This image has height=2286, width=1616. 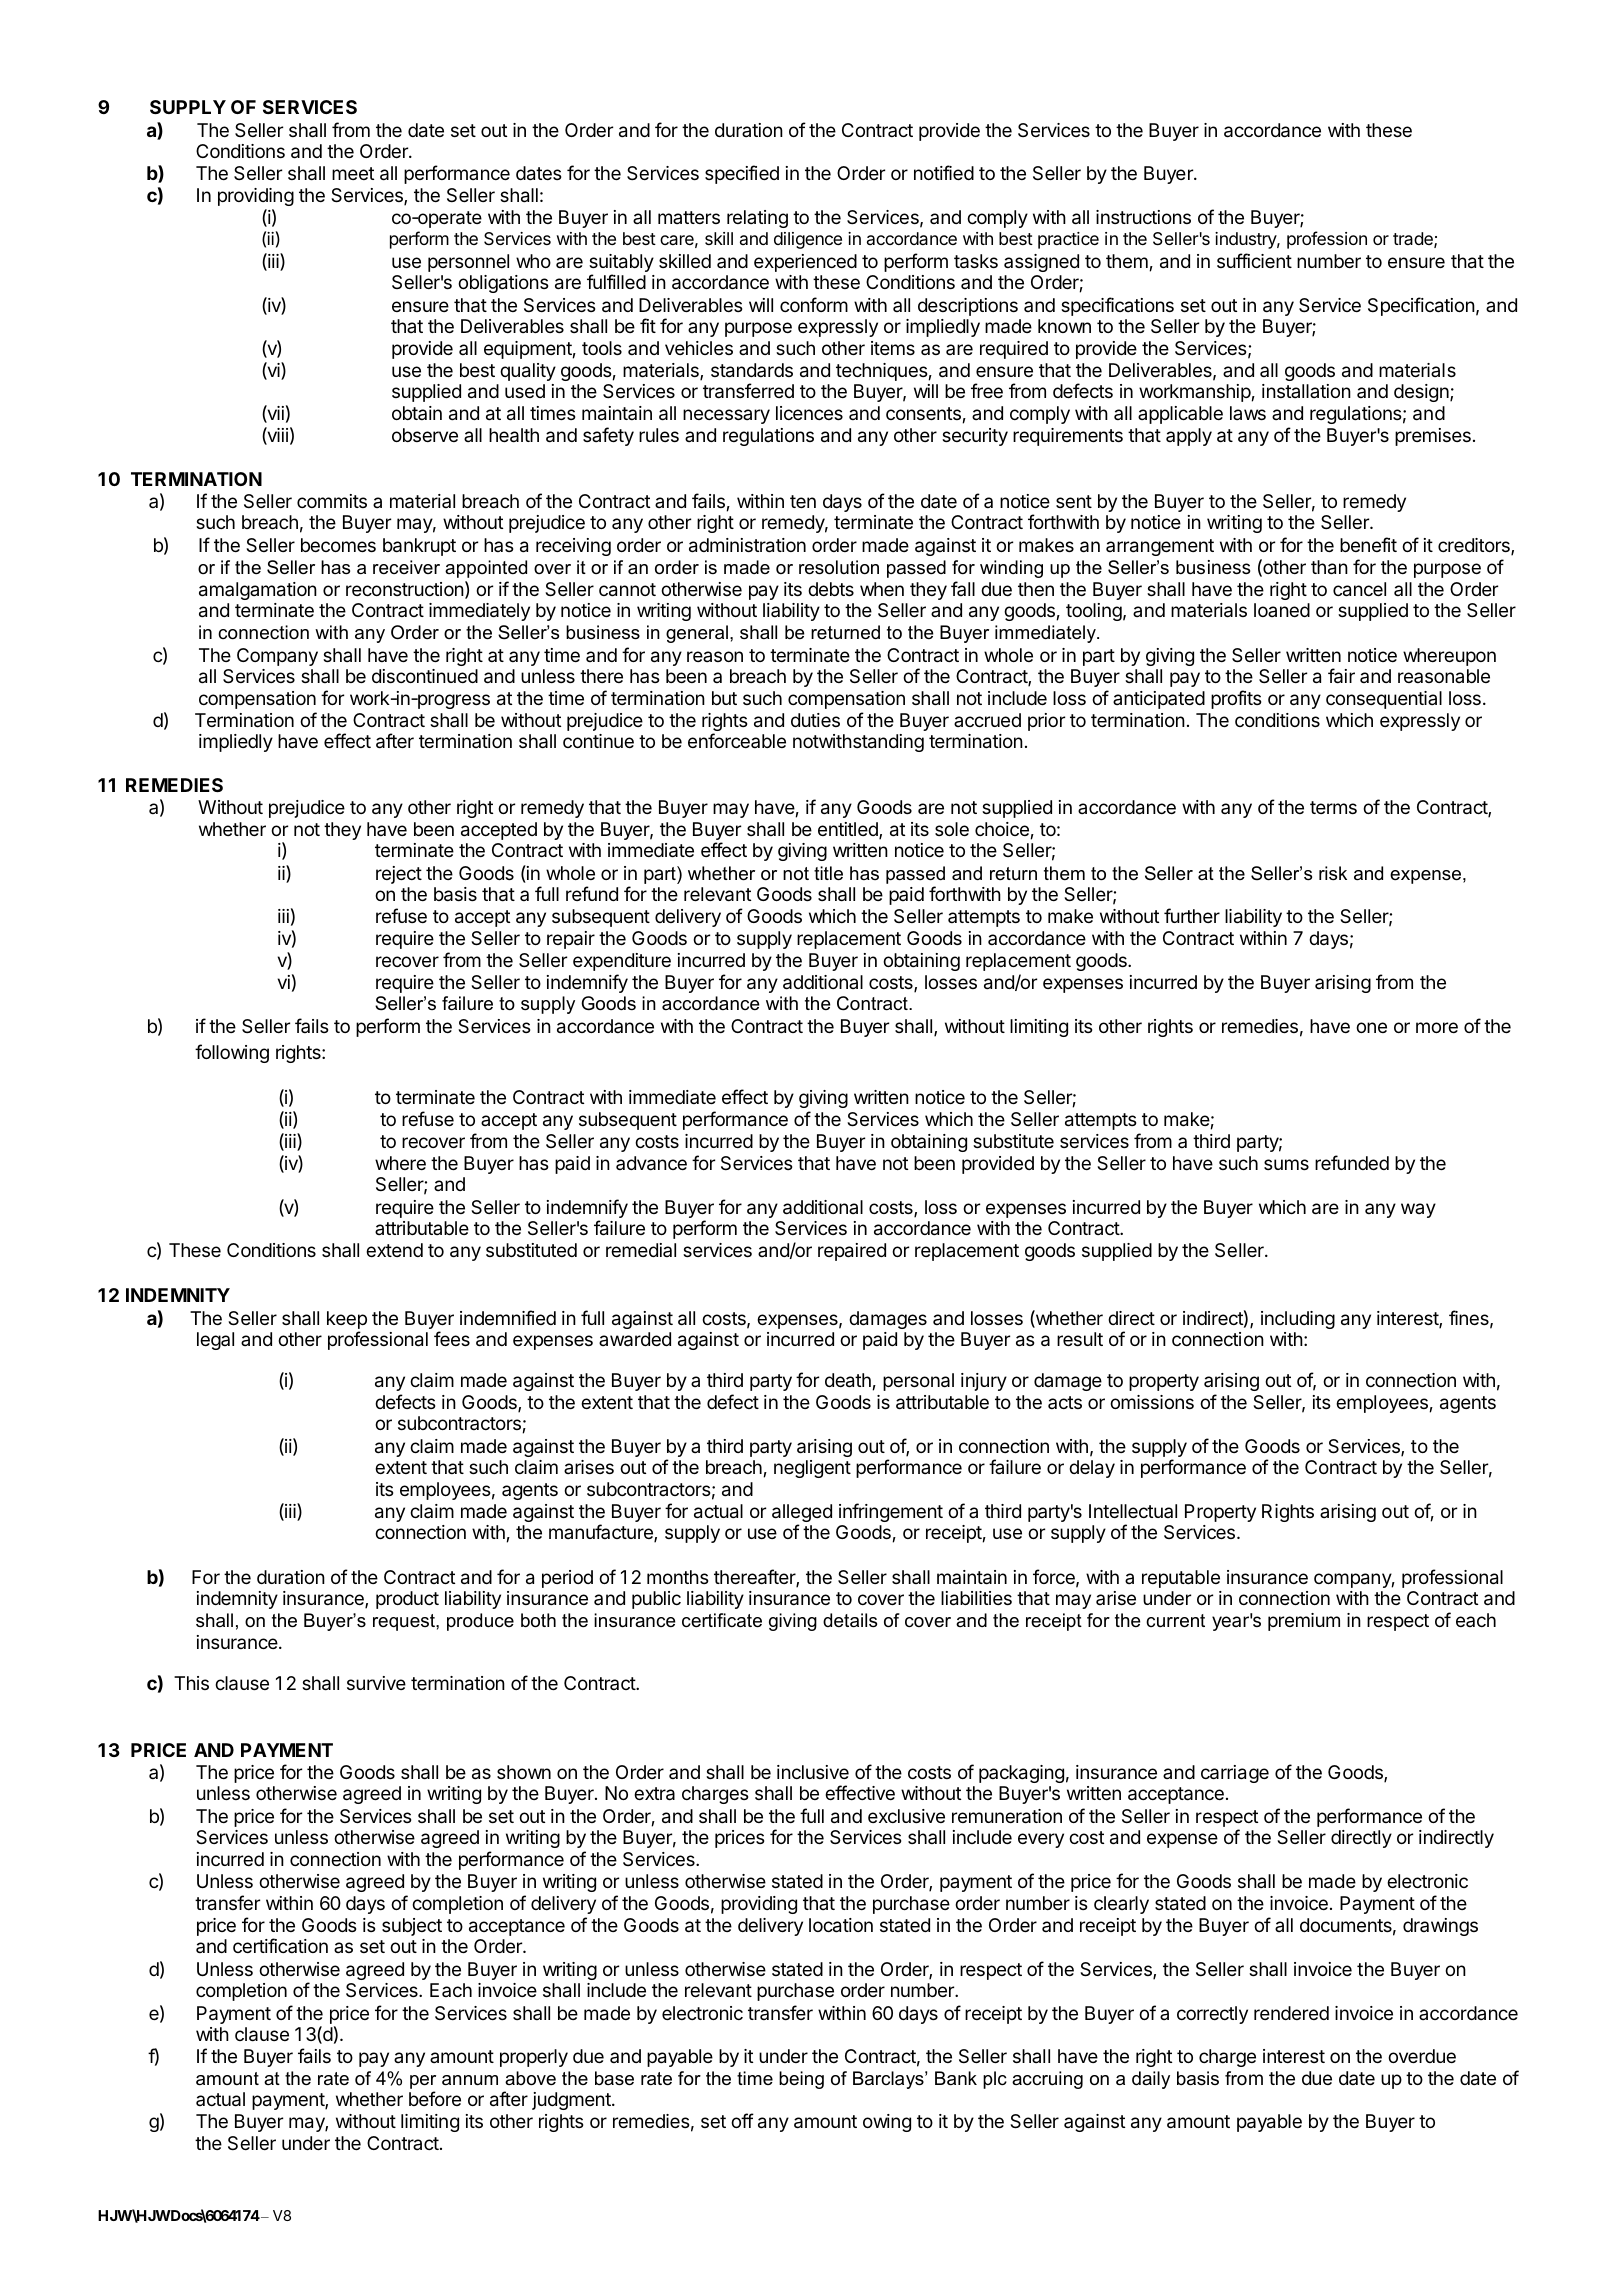 I want to click on advance, so click(x=651, y=1163).
